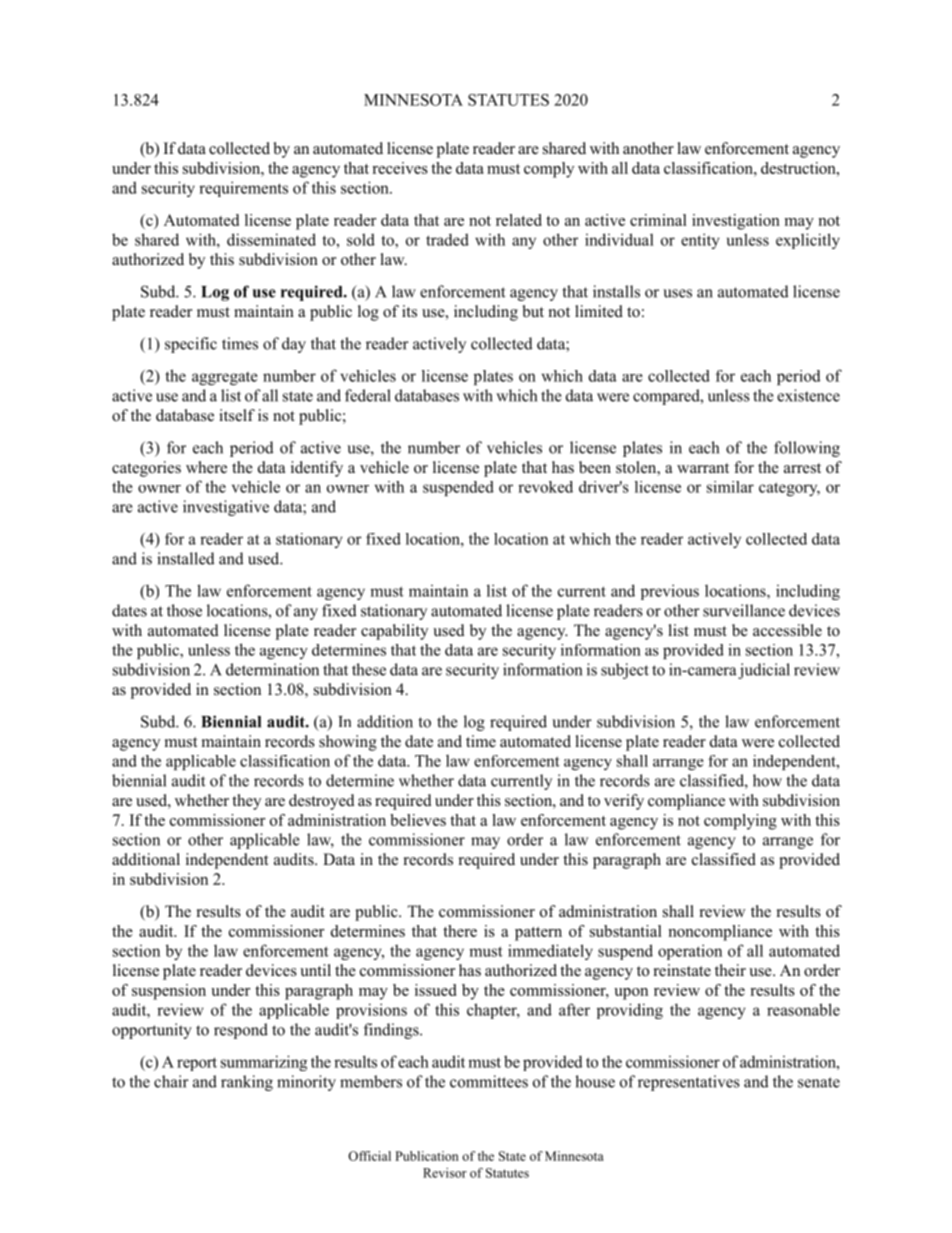  Describe the element at coordinates (243, 189) in the image. I see `requirements` at that location.
